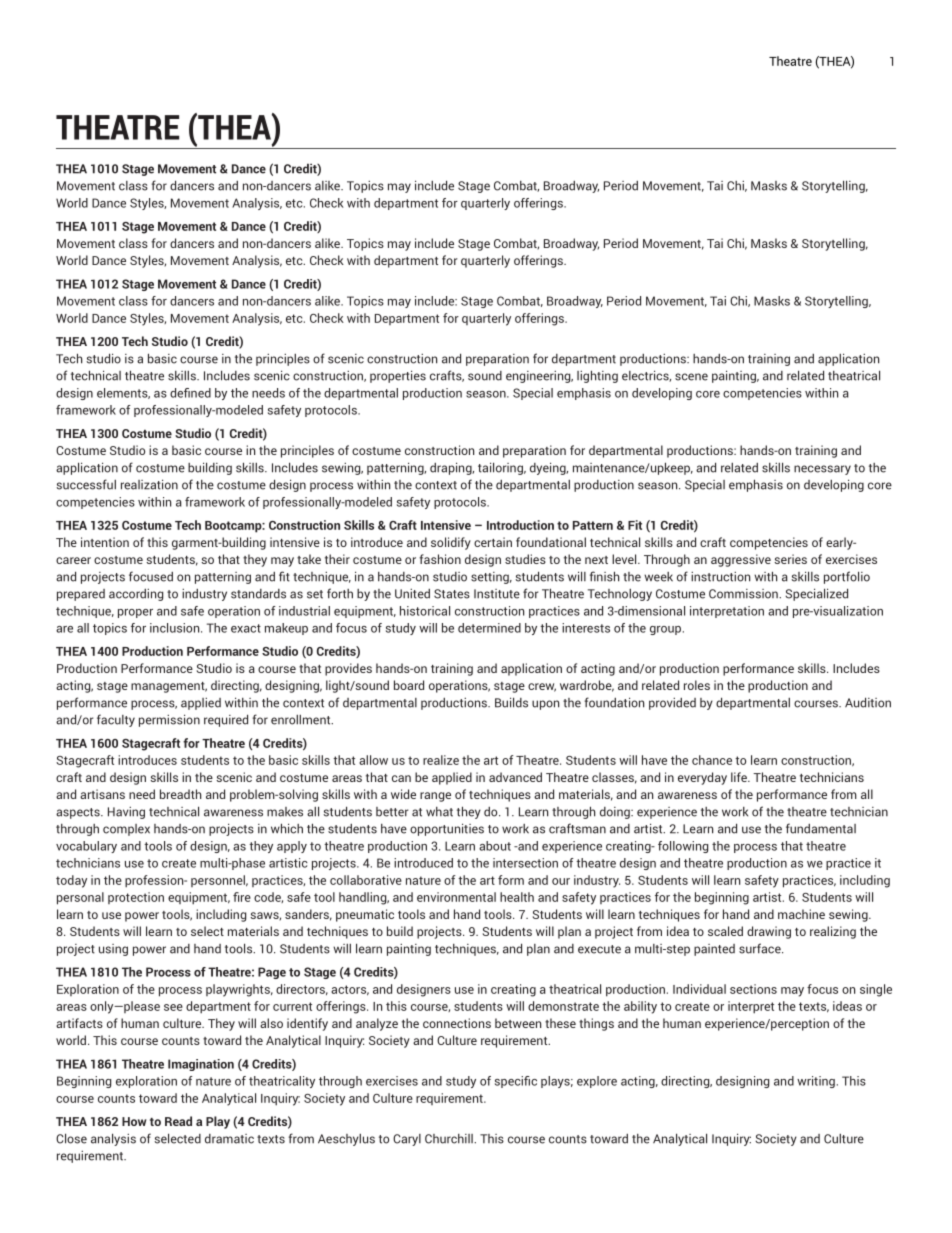 This screenshot has width=952, height=1233. What do you see at coordinates (493, 542) in the screenshot?
I see `certain` at bounding box center [493, 542].
